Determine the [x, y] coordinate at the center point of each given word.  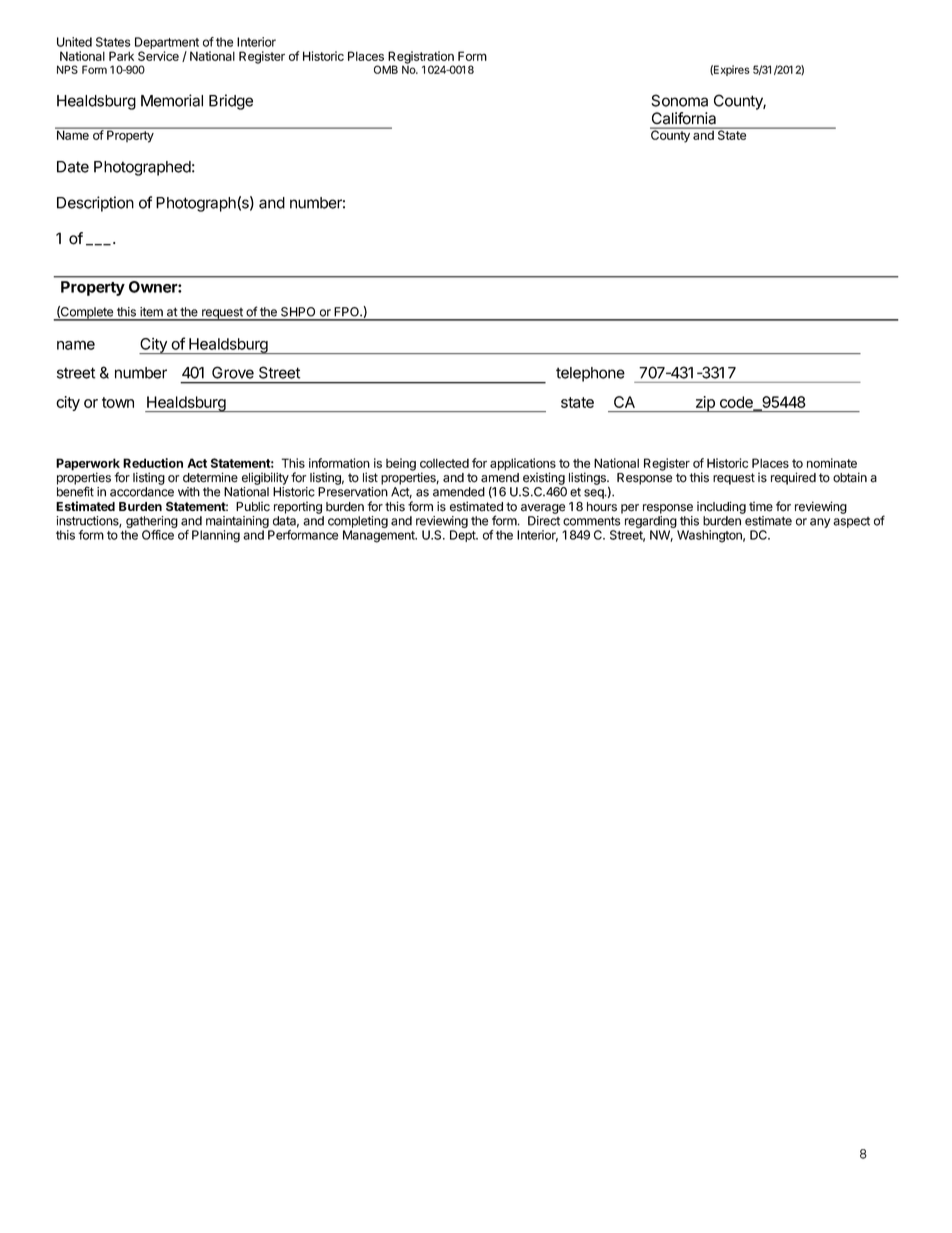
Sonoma [679, 100]
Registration [421, 58]
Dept [464, 536]
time [761, 507]
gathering [151, 523]
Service [158, 56]
